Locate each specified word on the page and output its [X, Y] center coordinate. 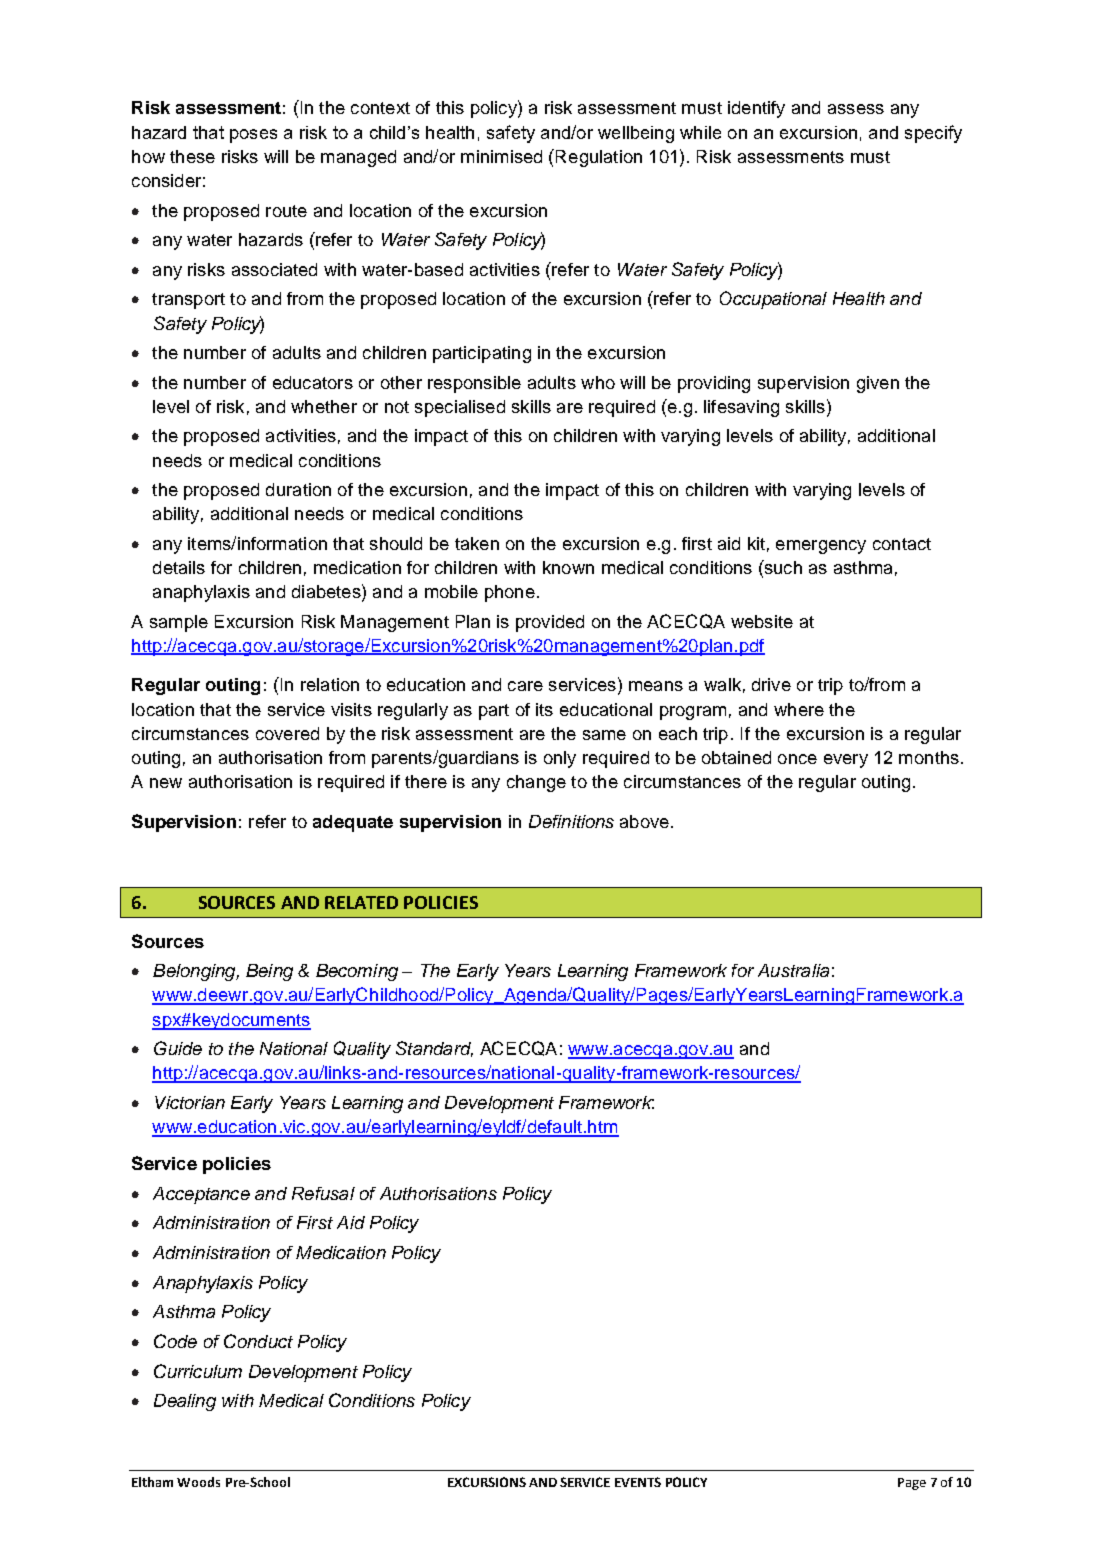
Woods [198, 1482]
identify [756, 109]
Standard [434, 1049]
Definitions [571, 821]
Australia [793, 970]
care [525, 686]
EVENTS [638, 1482]
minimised [501, 156]
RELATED [361, 902]
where [799, 709]
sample [179, 623]
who [598, 382]
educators [313, 382]
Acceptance [201, 1195]
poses [253, 136]
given [878, 384]
